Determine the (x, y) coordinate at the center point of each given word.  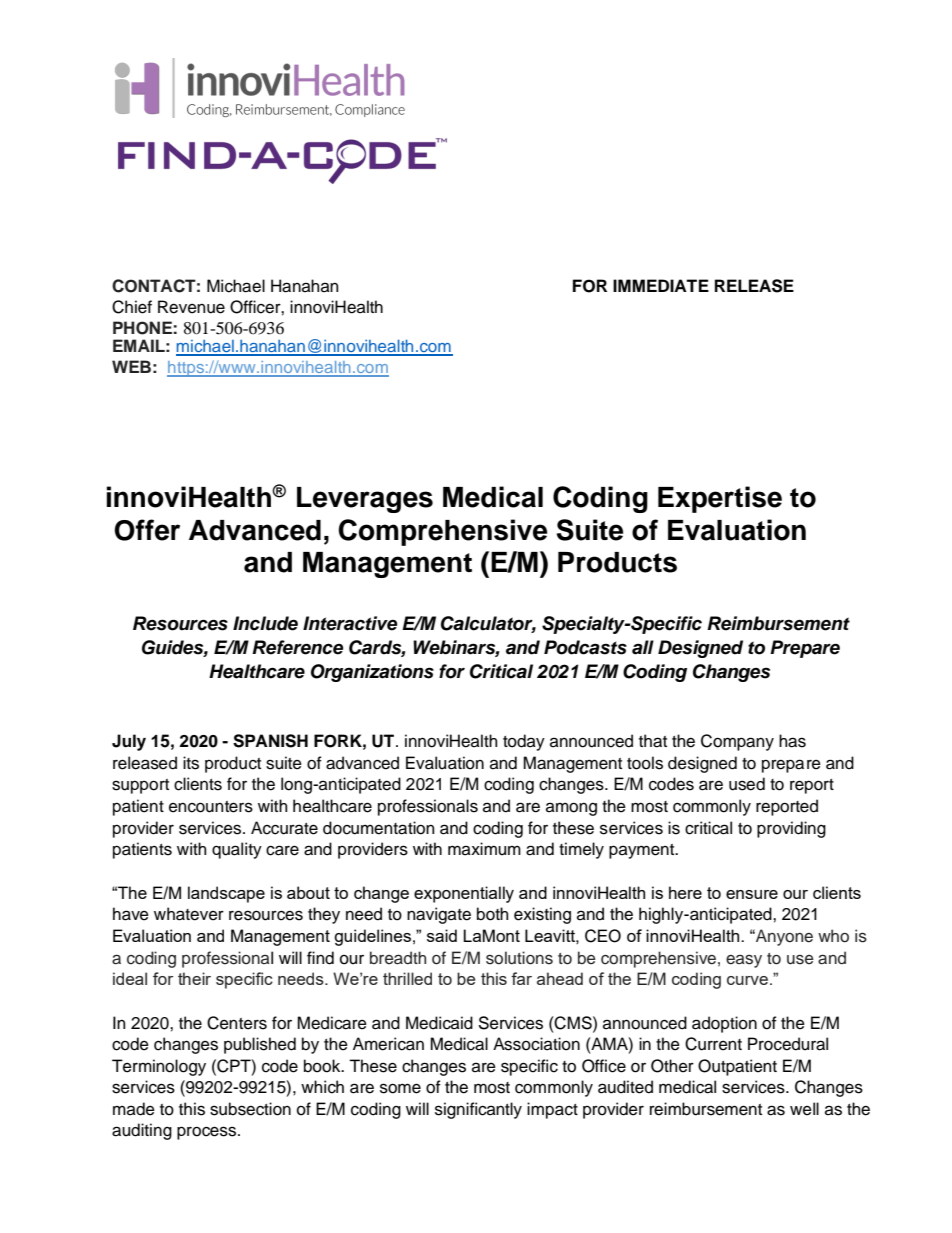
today (524, 742)
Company (737, 742)
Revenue (191, 307)
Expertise (720, 499)
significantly (478, 1110)
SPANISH (270, 741)
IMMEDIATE (661, 285)
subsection (250, 1109)
